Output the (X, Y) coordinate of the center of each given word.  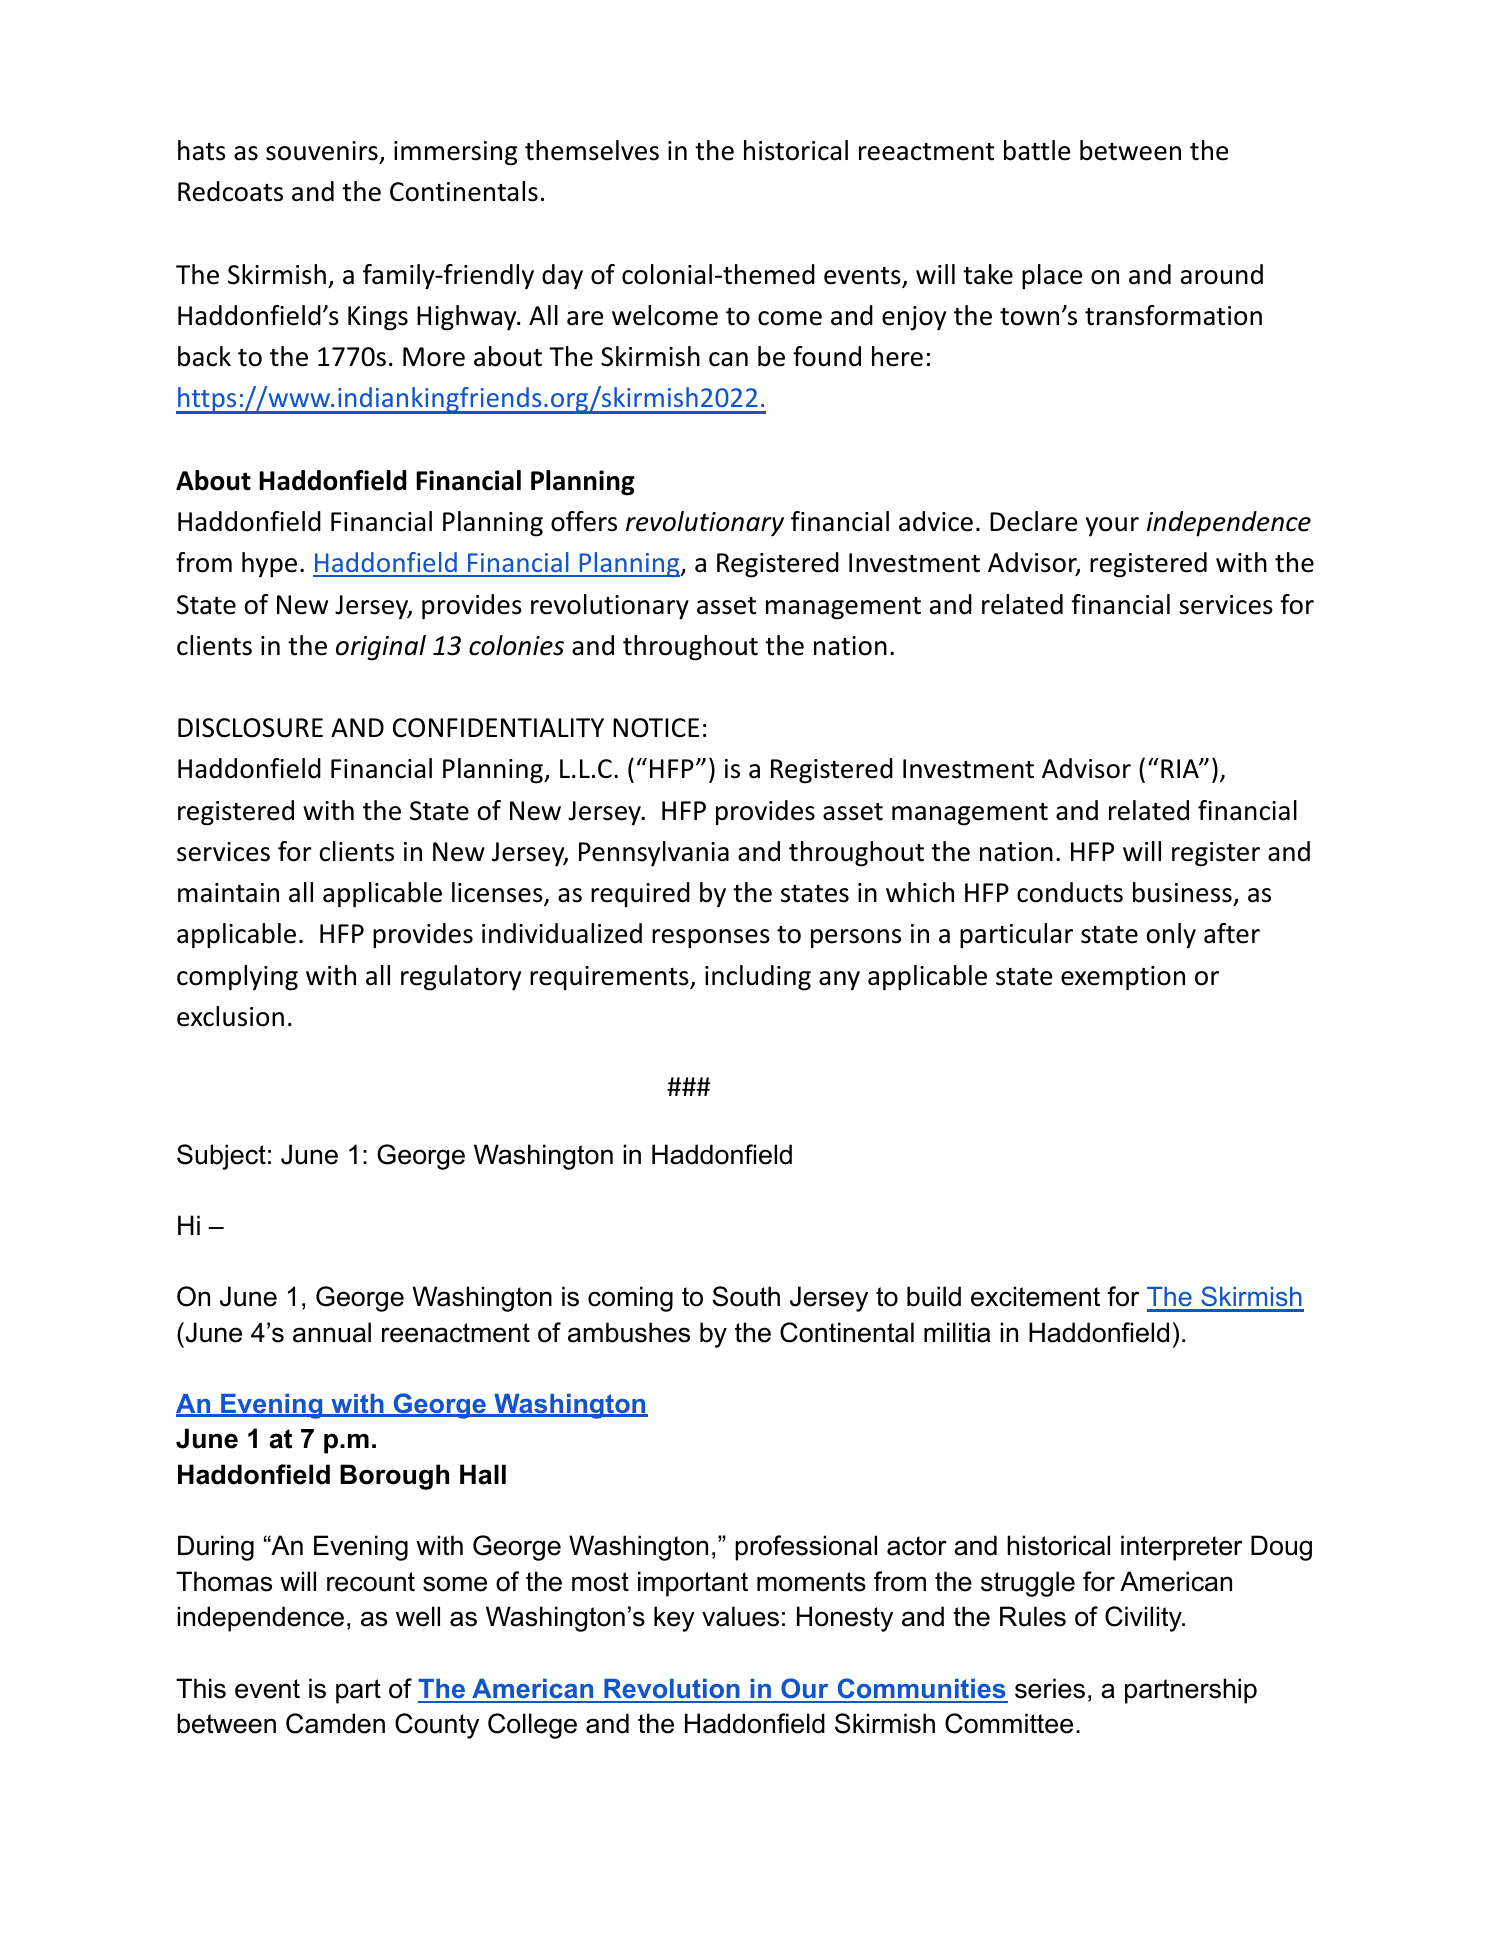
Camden (335, 1723)
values (740, 1616)
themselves (592, 150)
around (1222, 274)
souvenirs (322, 151)
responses (711, 939)
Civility (1144, 1619)
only (1171, 936)
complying (237, 978)
